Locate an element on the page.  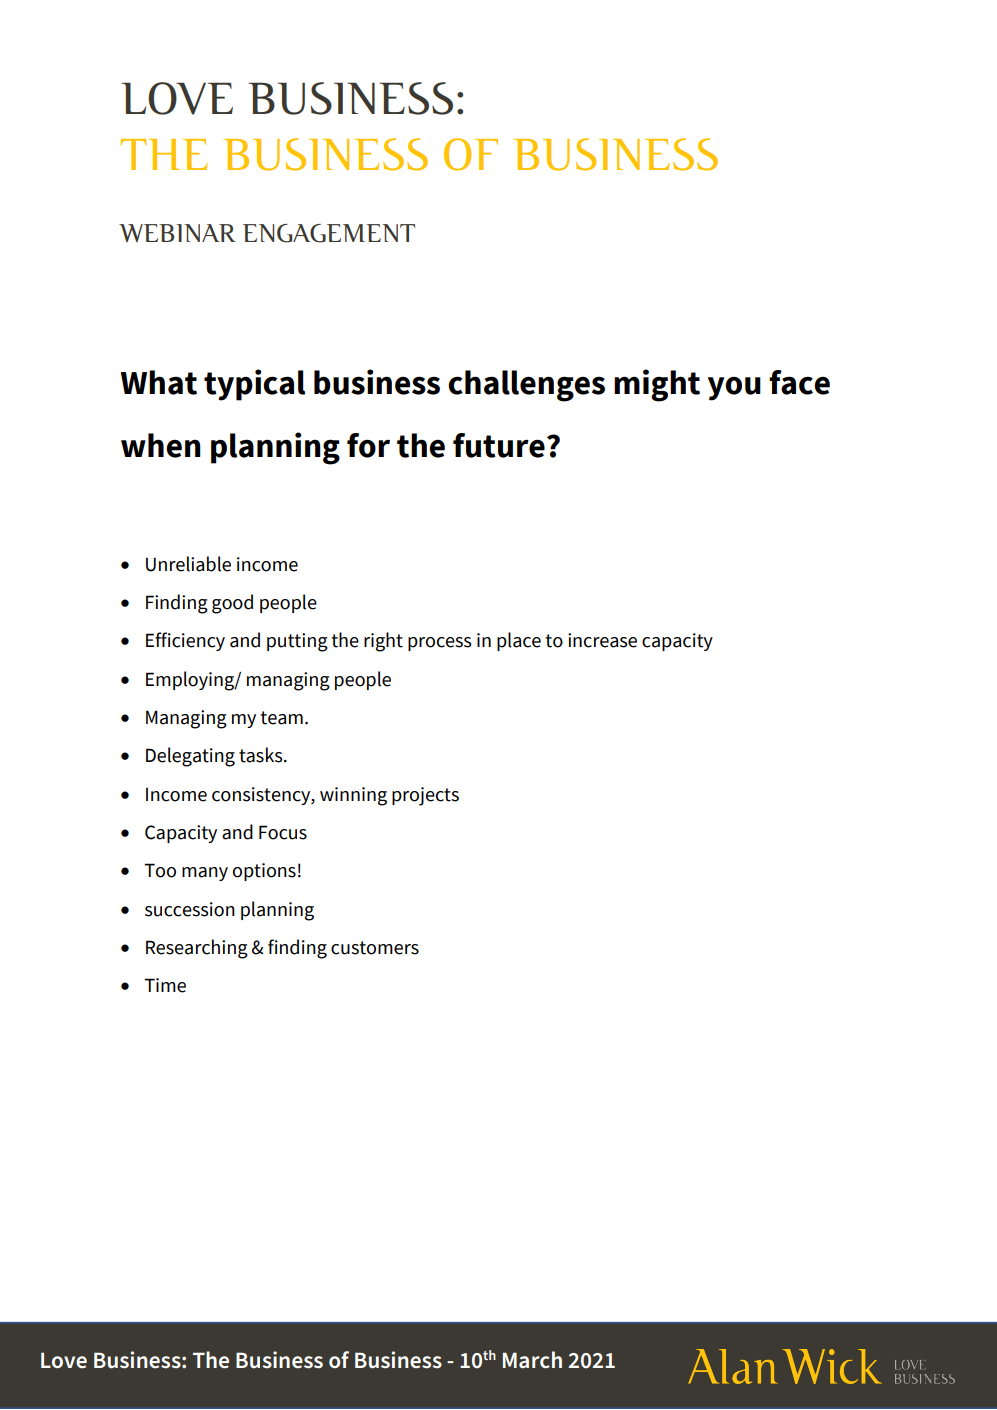
place is located at coordinates (519, 641).
